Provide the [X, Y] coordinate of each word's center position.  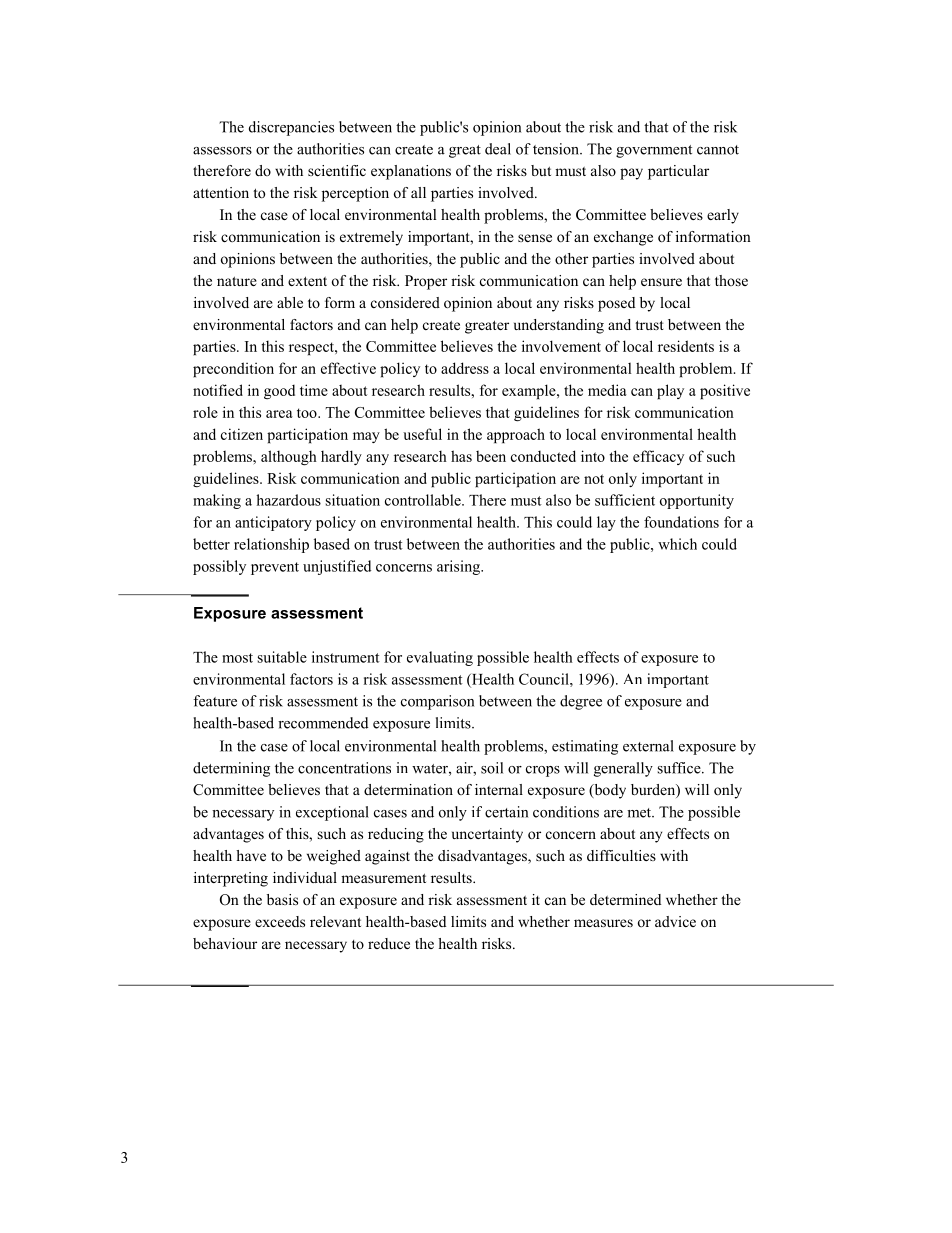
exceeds [280, 921]
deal [498, 149]
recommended [323, 723]
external [648, 746]
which [677, 544]
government [654, 151]
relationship [271, 545]
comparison [437, 702]
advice [675, 921]
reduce [389, 943]
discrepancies [291, 128]
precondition [233, 369]
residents [686, 346]
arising [459, 567]
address [465, 368]
